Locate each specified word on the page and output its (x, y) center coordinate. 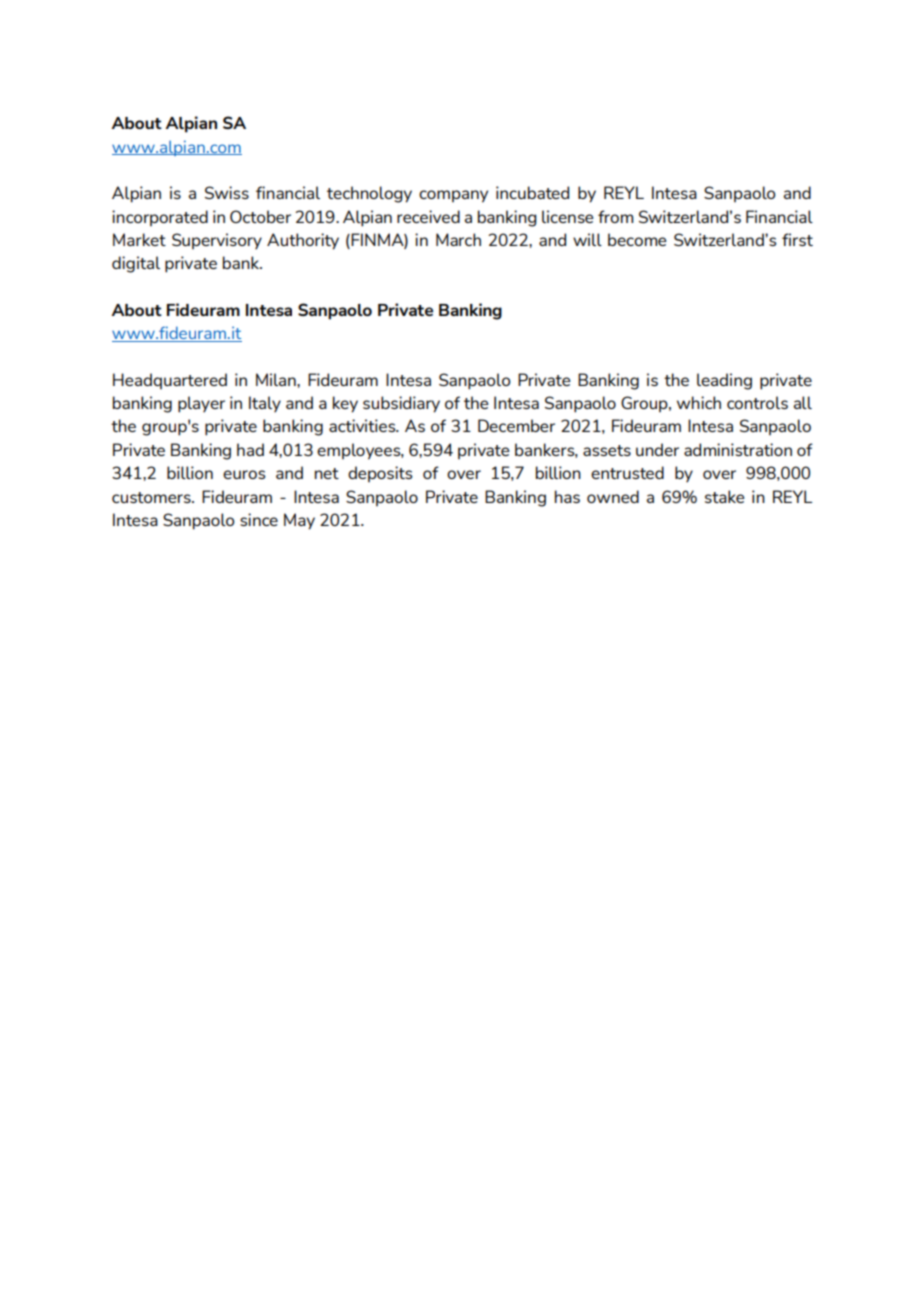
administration (738, 449)
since (259, 519)
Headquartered (170, 381)
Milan (277, 379)
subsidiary (401, 404)
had (250, 449)
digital (136, 264)
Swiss (227, 192)
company (453, 196)
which (699, 402)
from (615, 216)
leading (724, 381)
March (458, 239)
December (516, 425)
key (345, 404)
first (797, 239)
